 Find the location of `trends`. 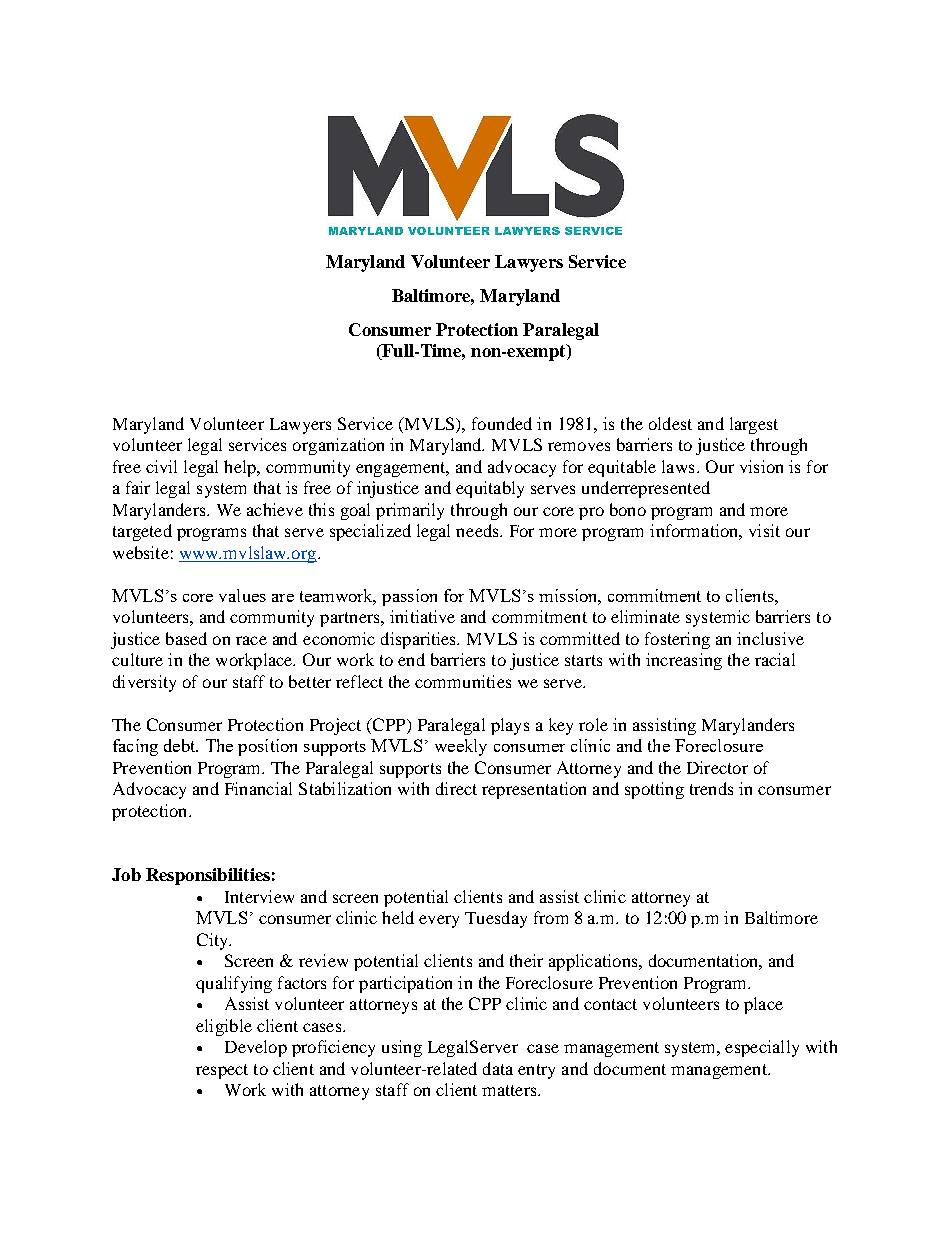

trends is located at coordinates (711, 788).
